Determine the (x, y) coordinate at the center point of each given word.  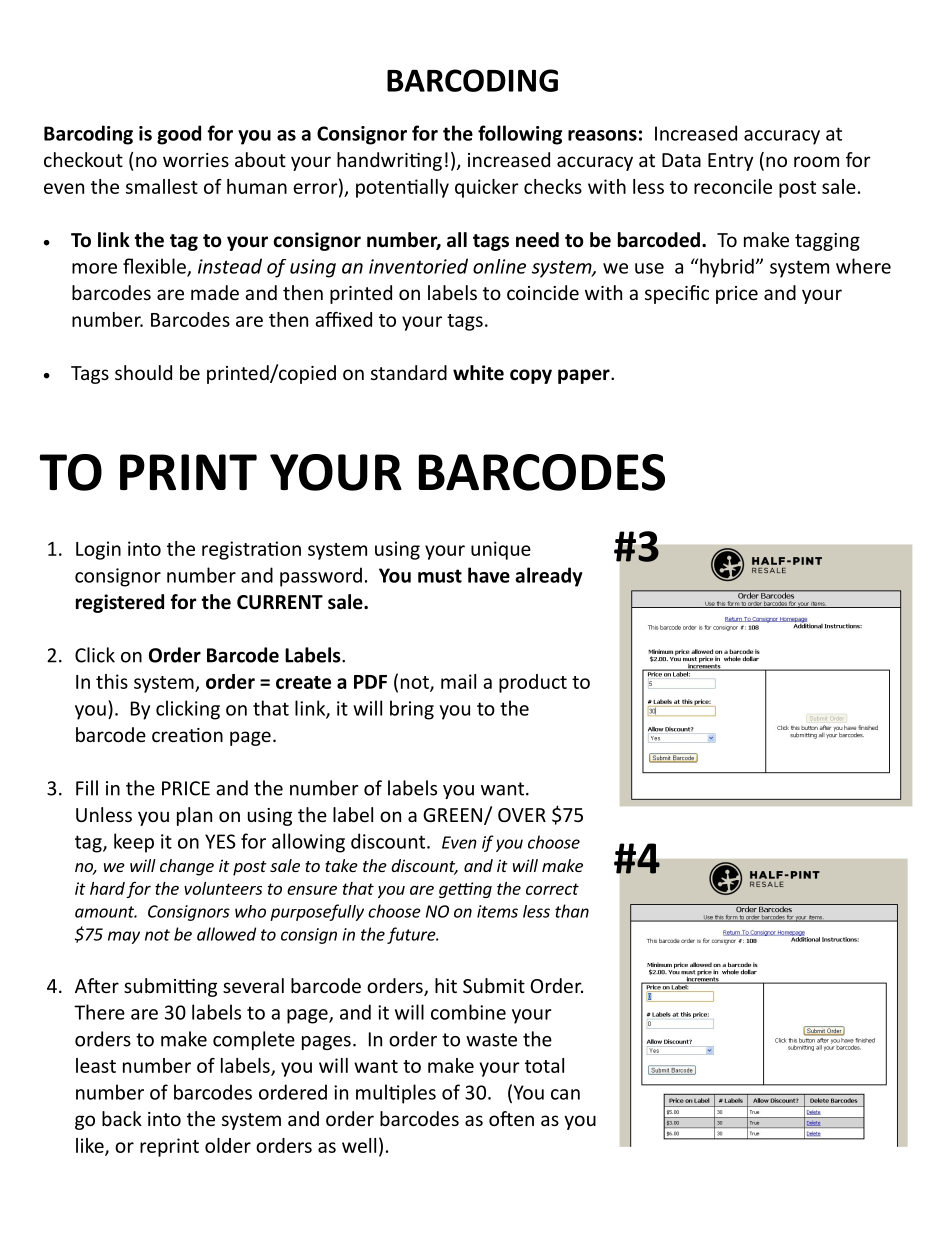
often (511, 1118)
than (572, 911)
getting (465, 890)
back (122, 1118)
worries (196, 160)
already (549, 577)
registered (120, 603)
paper (585, 376)
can (565, 1094)
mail (458, 681)
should (143, 372)
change (187, 867)
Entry (730, 162)
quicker (487, 188)
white (478, 373)
